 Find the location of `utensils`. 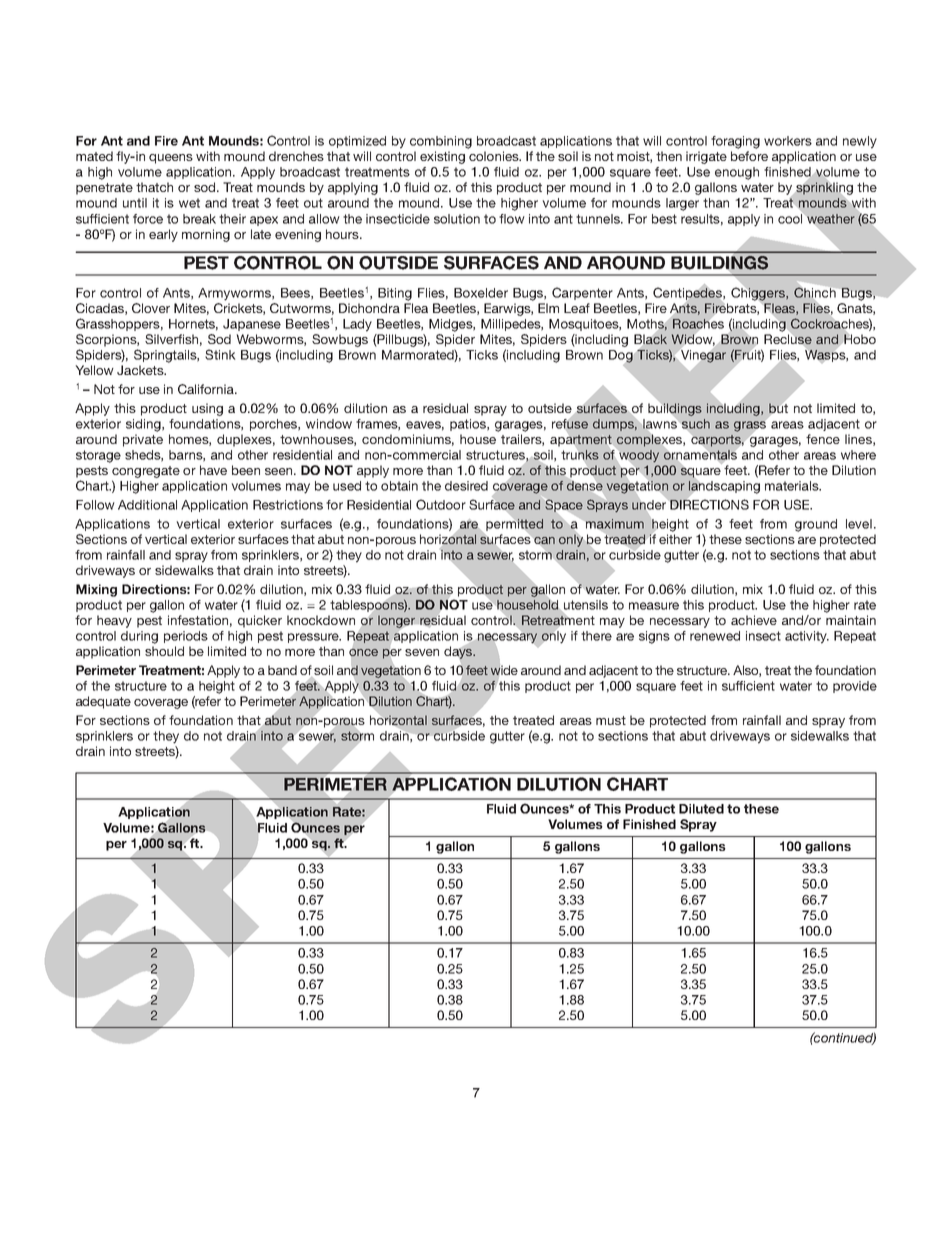

utensils is located at coordinates (584, 606).
